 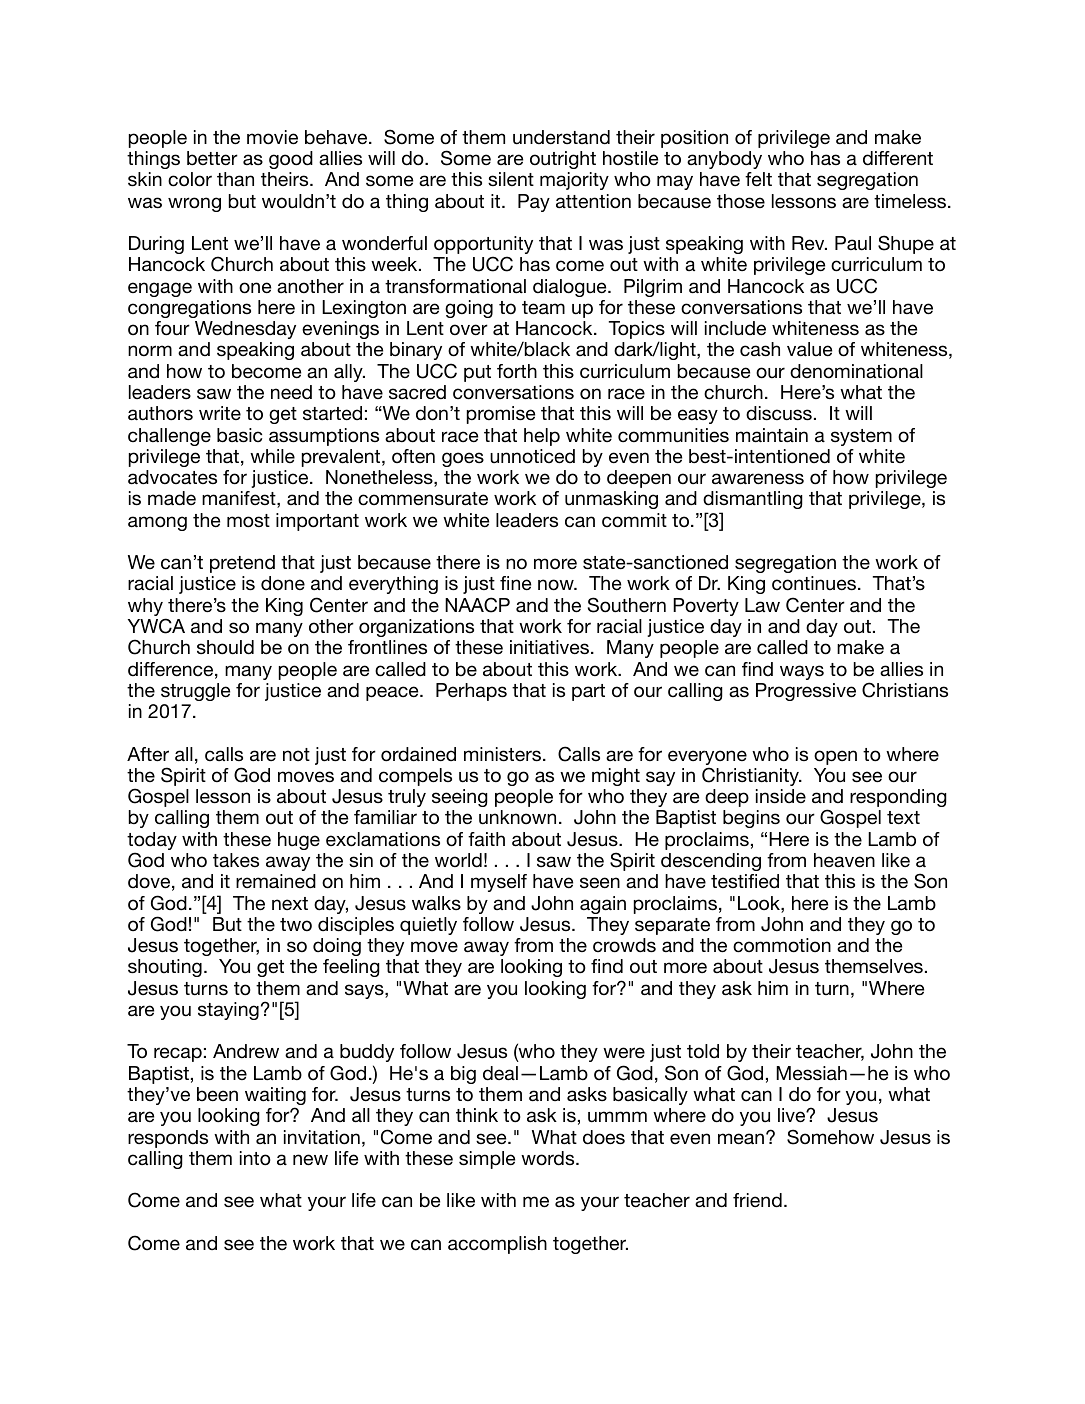 What do you see at coordinates (753, 500) in the document?
I see `dismantling` at bounding box center [753, 500].
